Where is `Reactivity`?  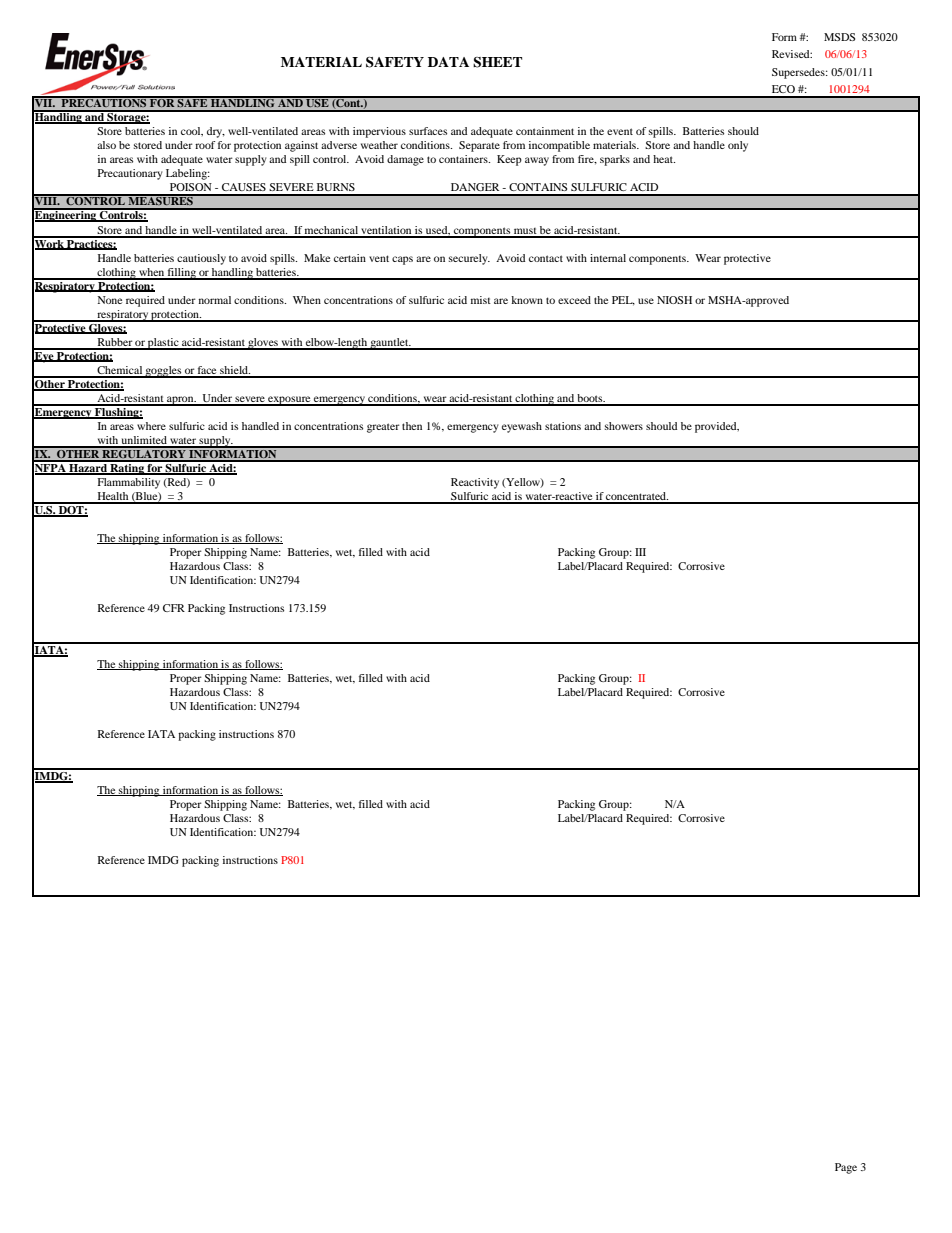 Reactivity is located at coordinates (475, 483).
